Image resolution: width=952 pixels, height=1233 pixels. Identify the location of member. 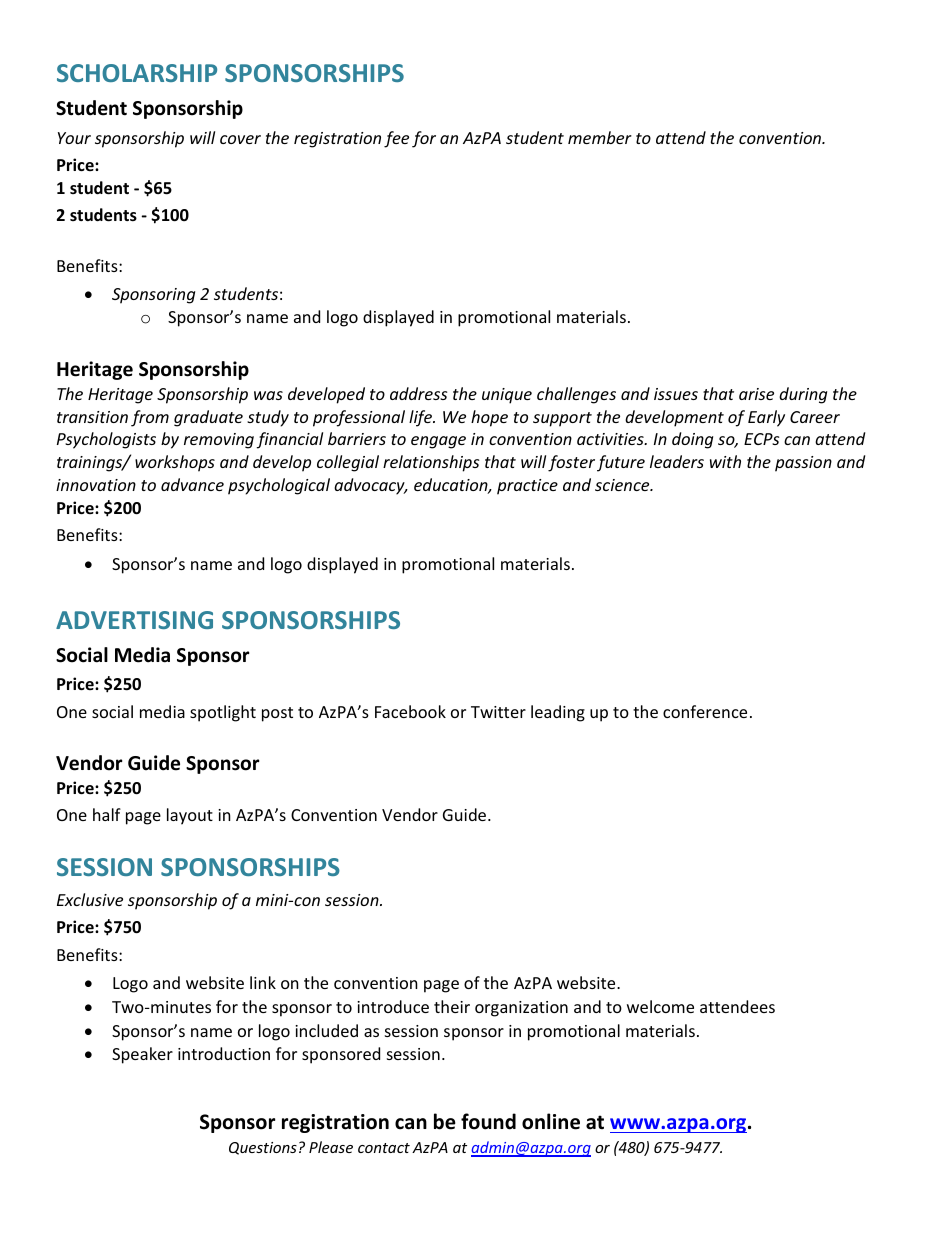
(600, 137).
